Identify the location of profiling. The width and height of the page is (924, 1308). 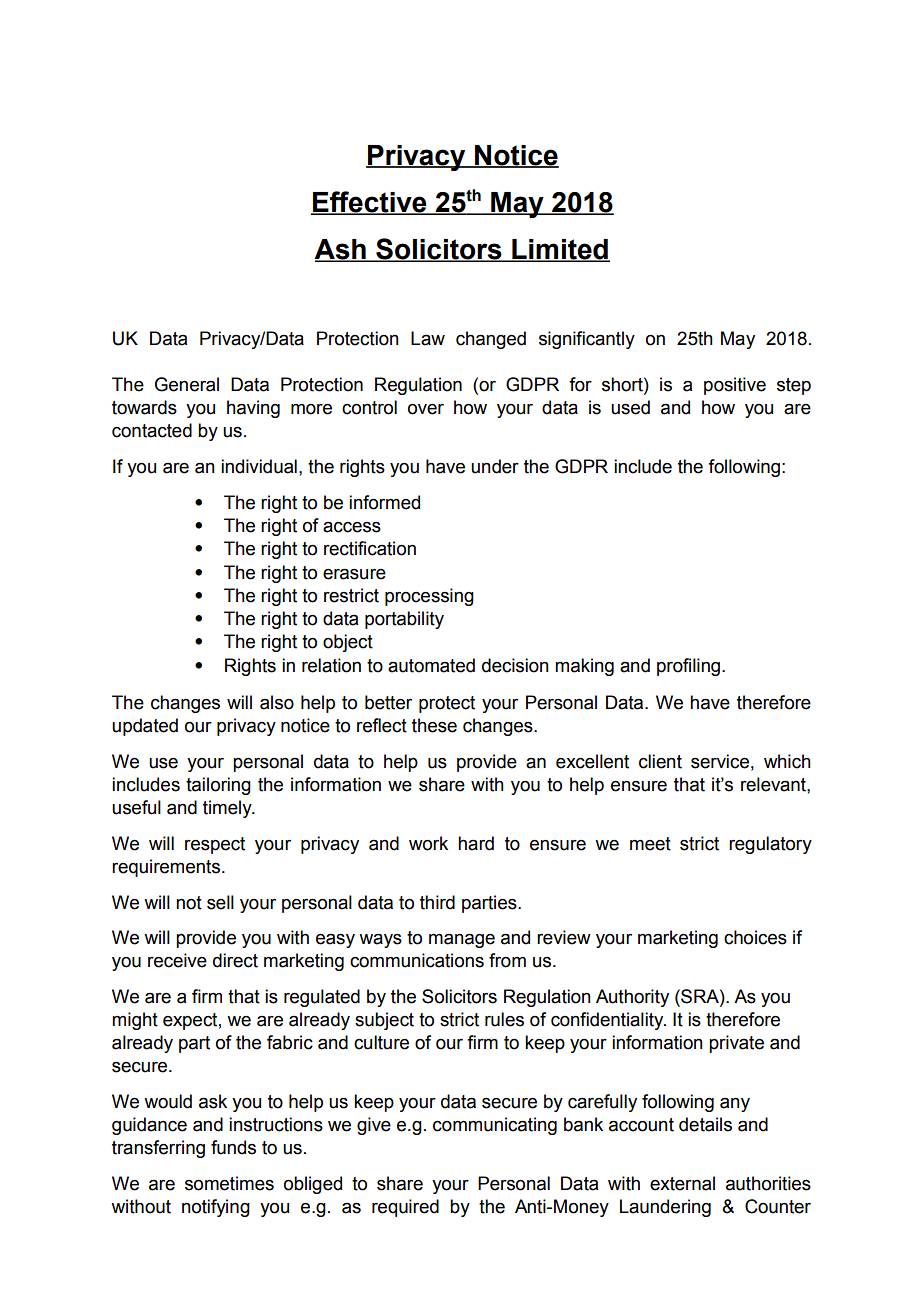
(690, 667).
